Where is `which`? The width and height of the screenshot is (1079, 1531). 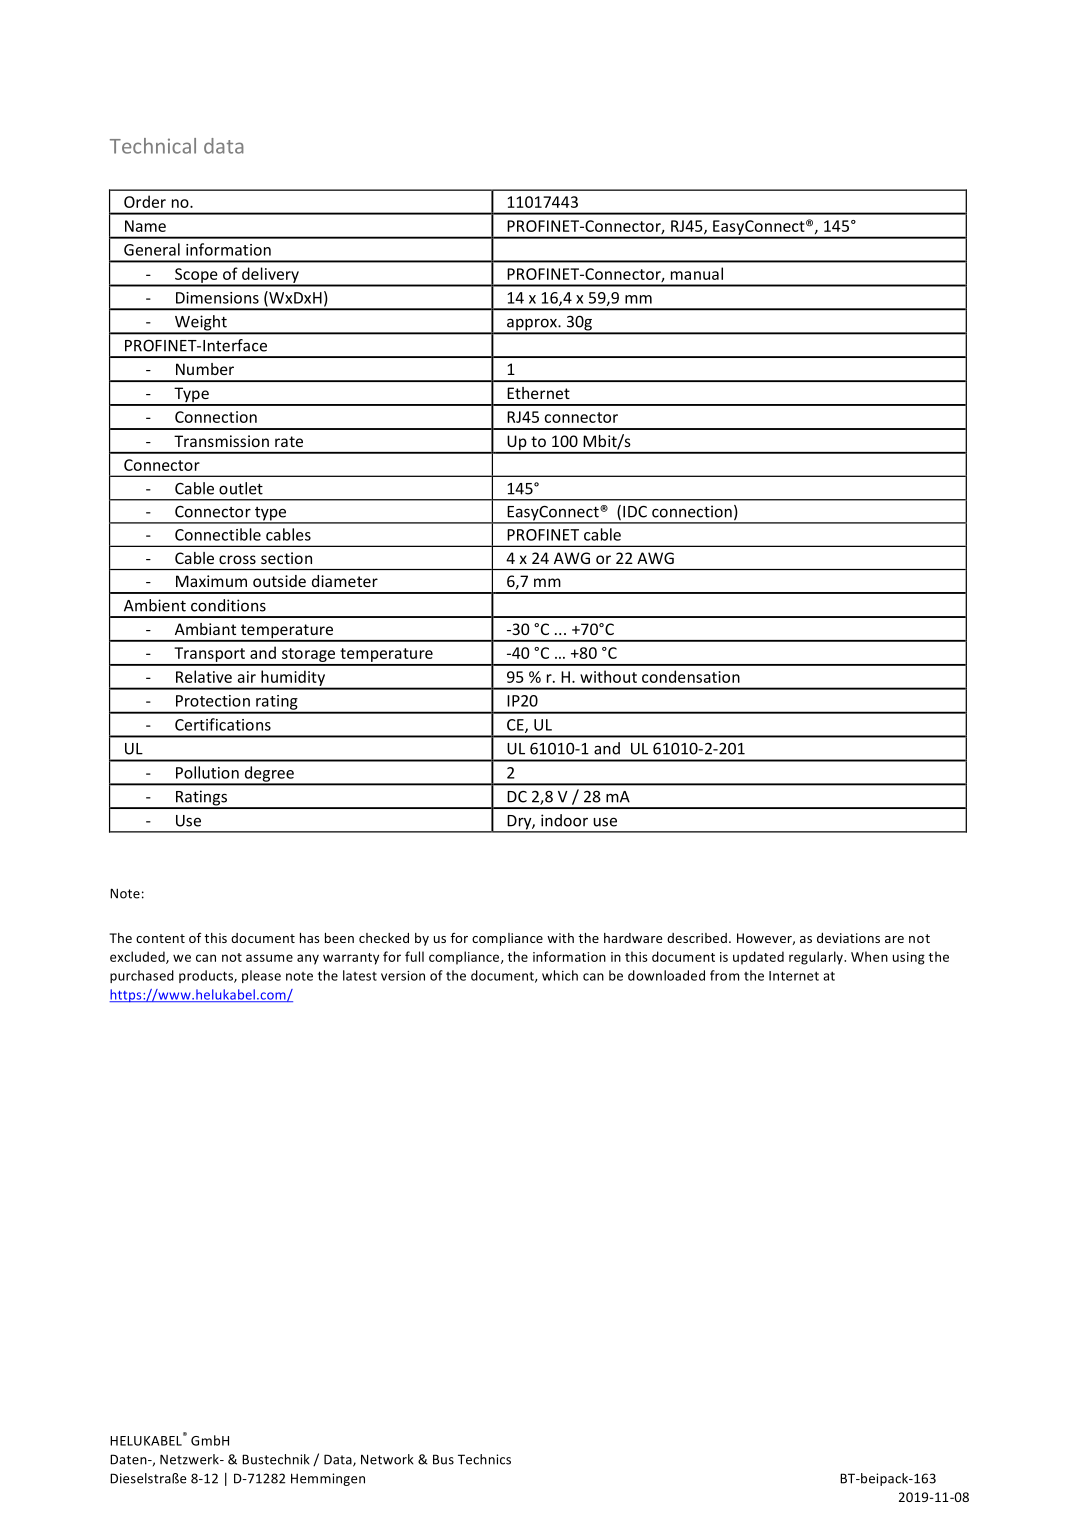 which is located at coordinates (560, 975).
